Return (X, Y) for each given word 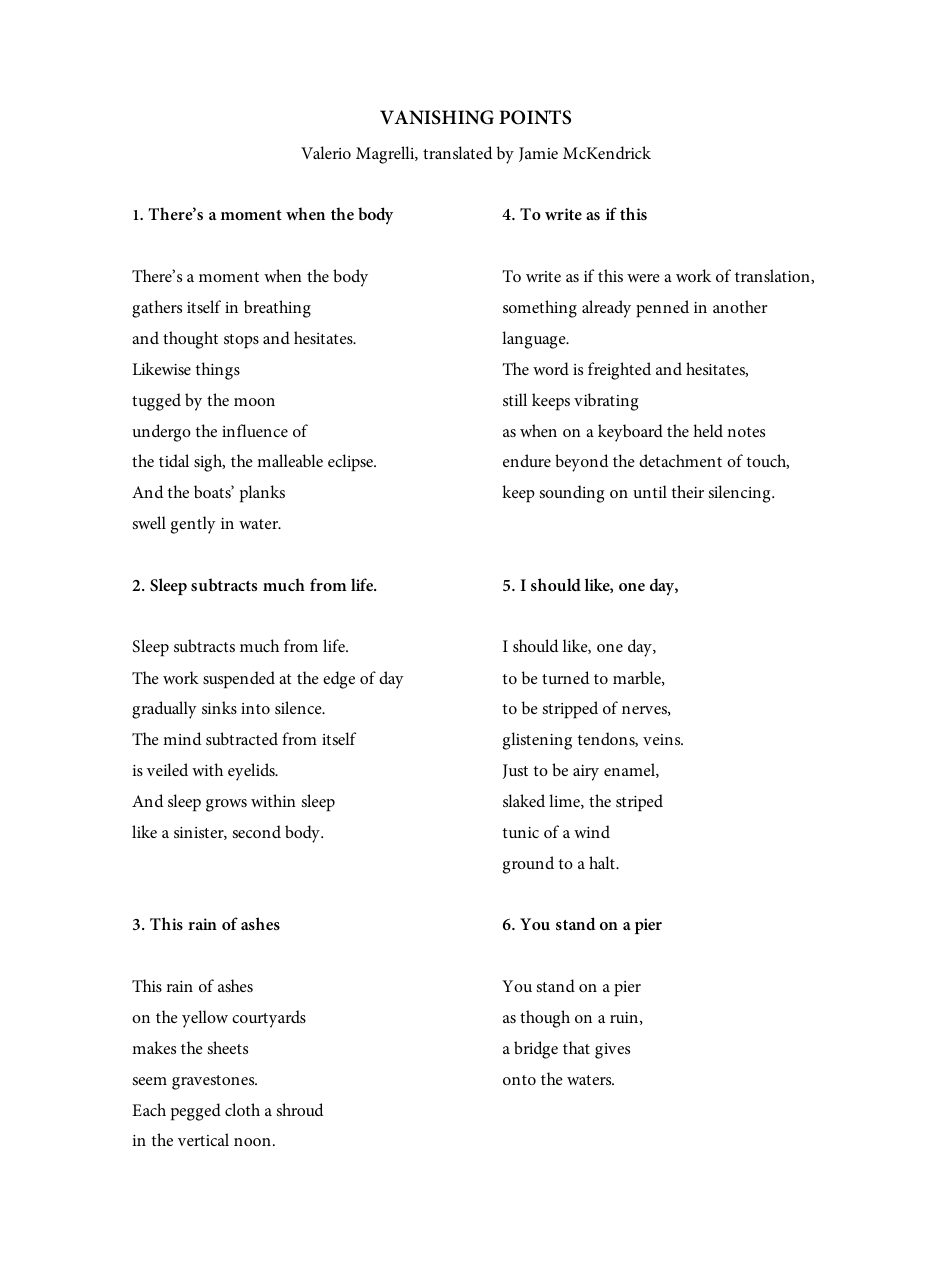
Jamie (538, 154)
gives (612, 1051)
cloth (242, 1109)
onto (519, 1080)
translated (457, 152)
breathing (277, 309)
